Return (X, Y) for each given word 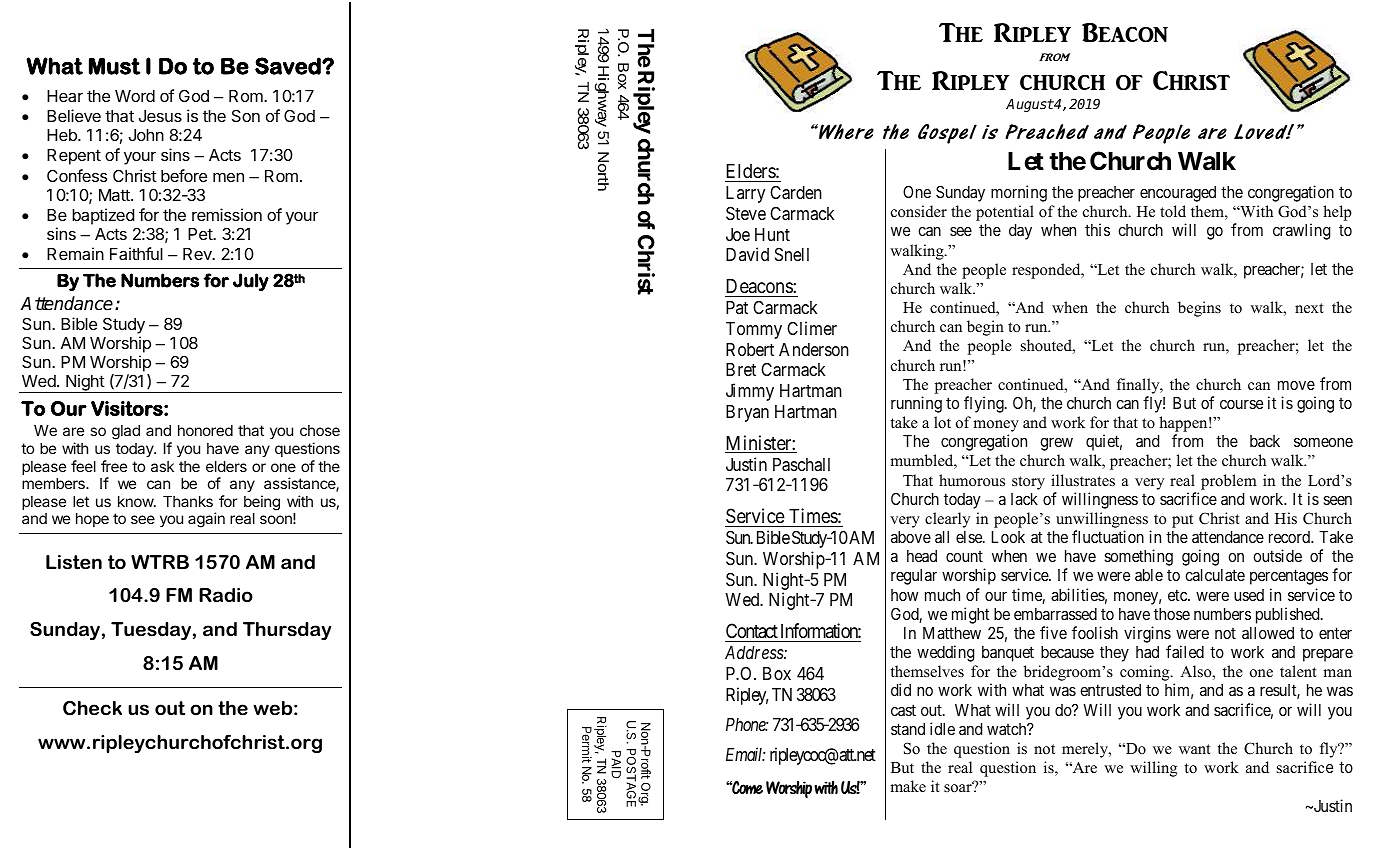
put (1182, 521)
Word (135, 96)
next (1309, 308)
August (1030, 105)
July (251, 282)
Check (92, 708)
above (911, 537)
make (908, 786)
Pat (737, 307)
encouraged (1178, 194)
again (206, 520)
